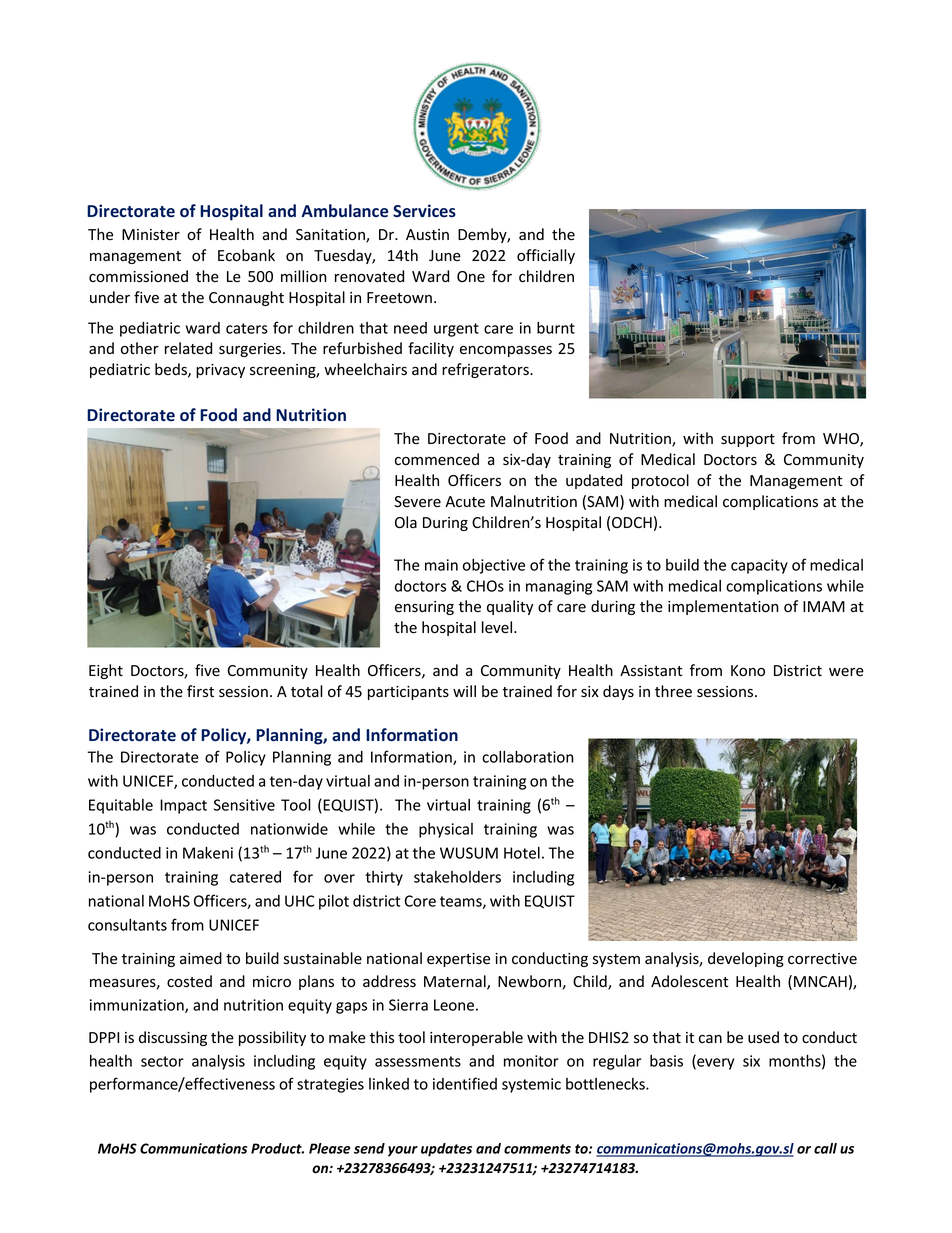 Image resolution: width=952 pixels, height=1233 pixels. Describe the element at coordinates (446, 830) in the image. I see `physical` at that location.
